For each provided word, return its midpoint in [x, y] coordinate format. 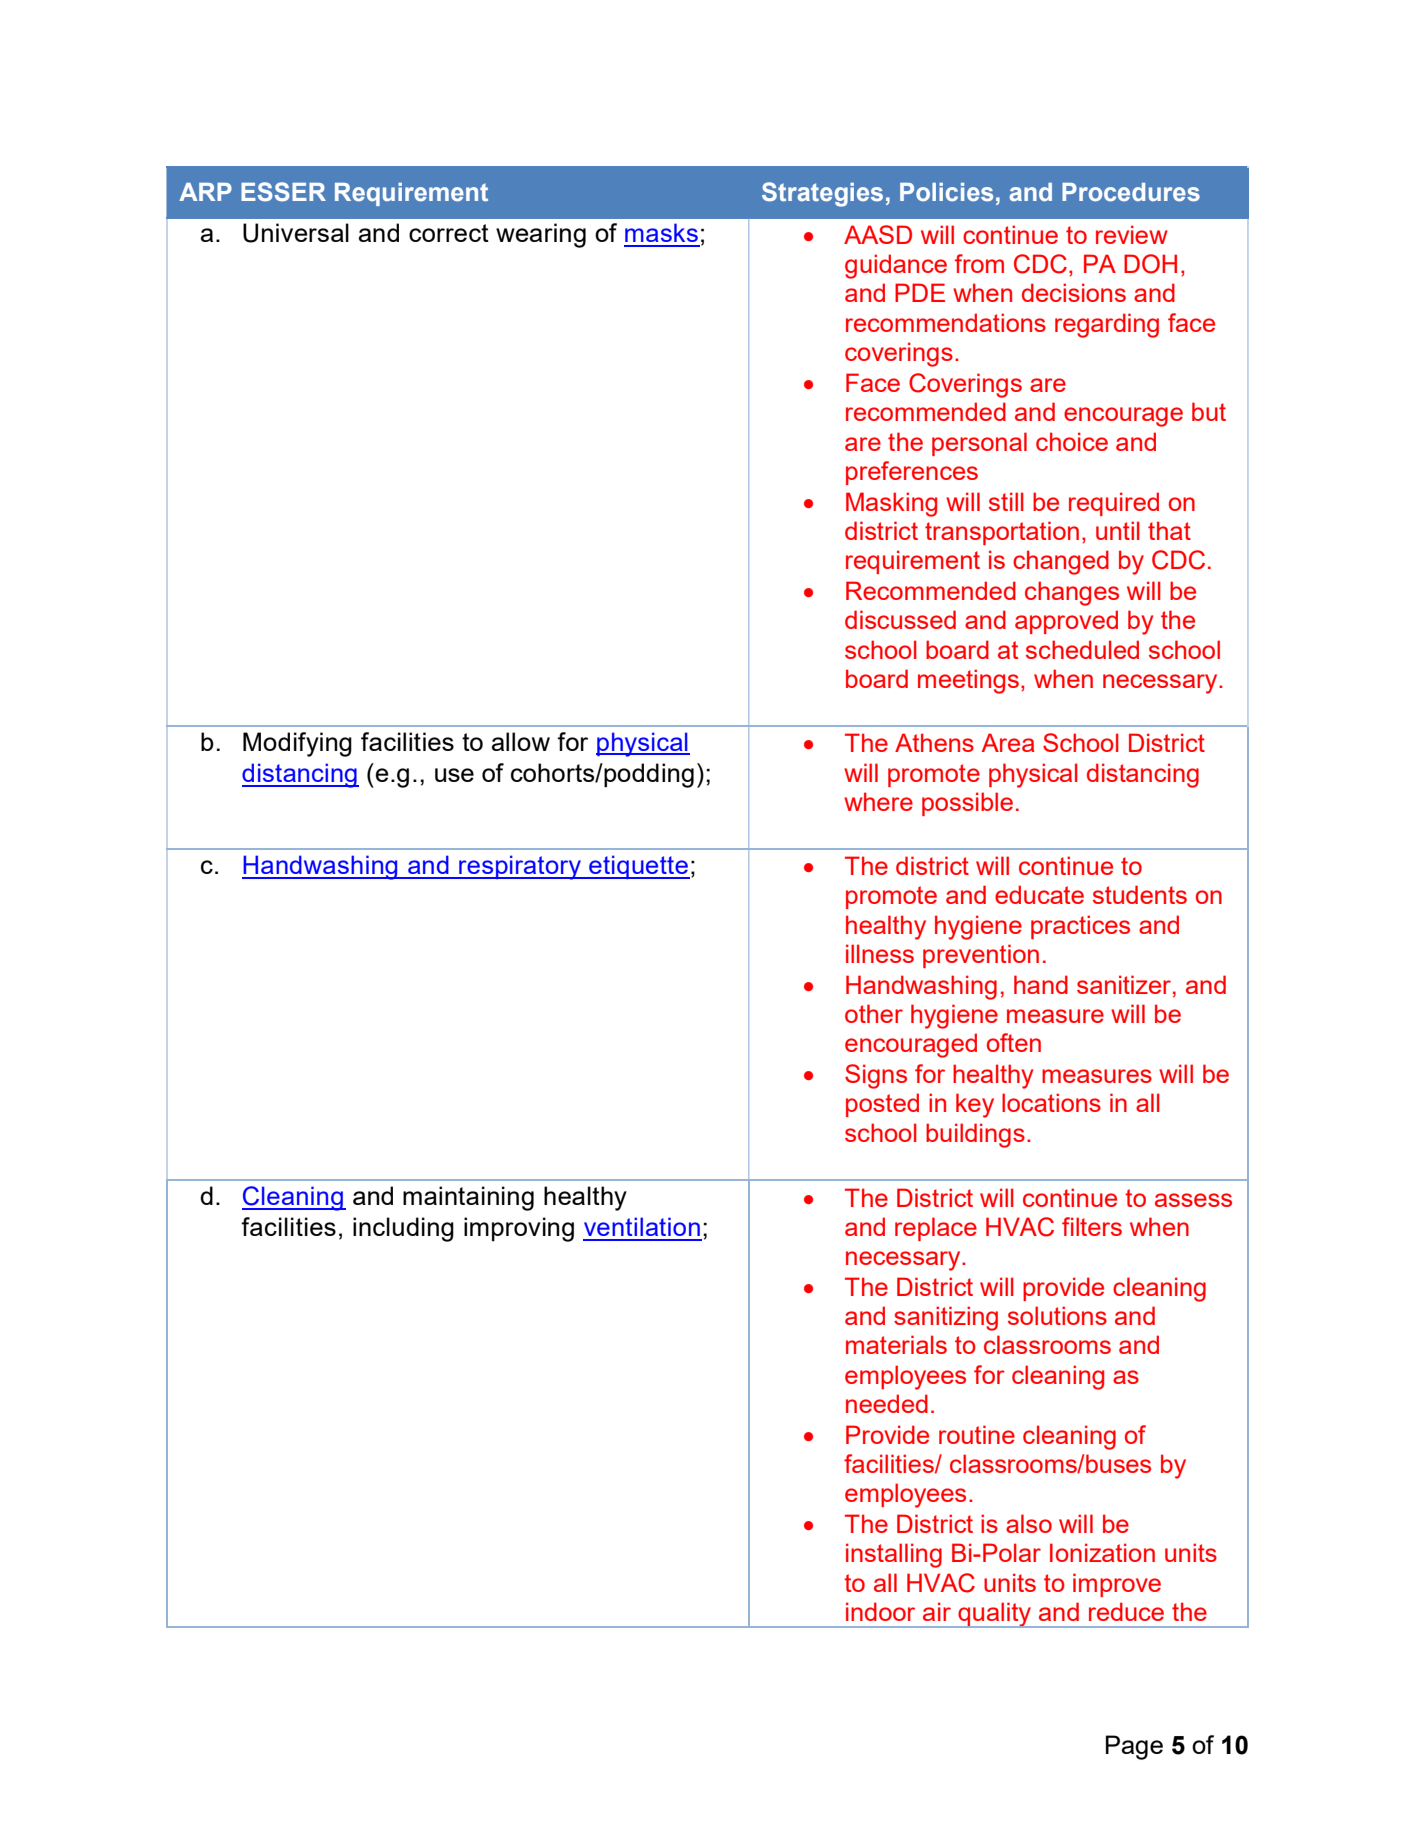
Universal [296, 233]
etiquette [638, 867]
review [1132, 234]
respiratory [520, 867]
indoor [880, 1611]
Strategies [822, 194]
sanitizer [1124, 984]
